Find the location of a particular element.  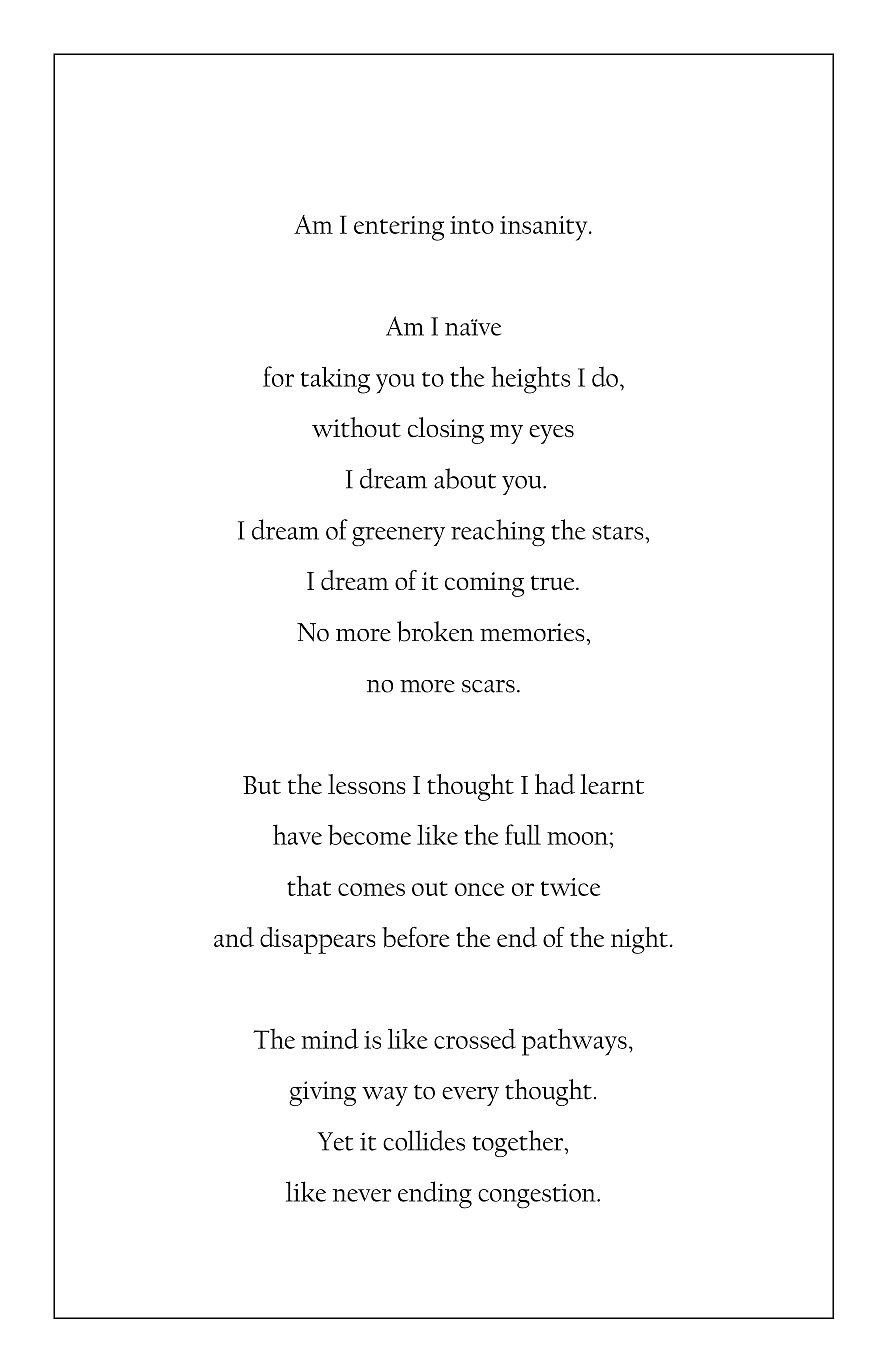

twice is located at coordinates (570, 887).
